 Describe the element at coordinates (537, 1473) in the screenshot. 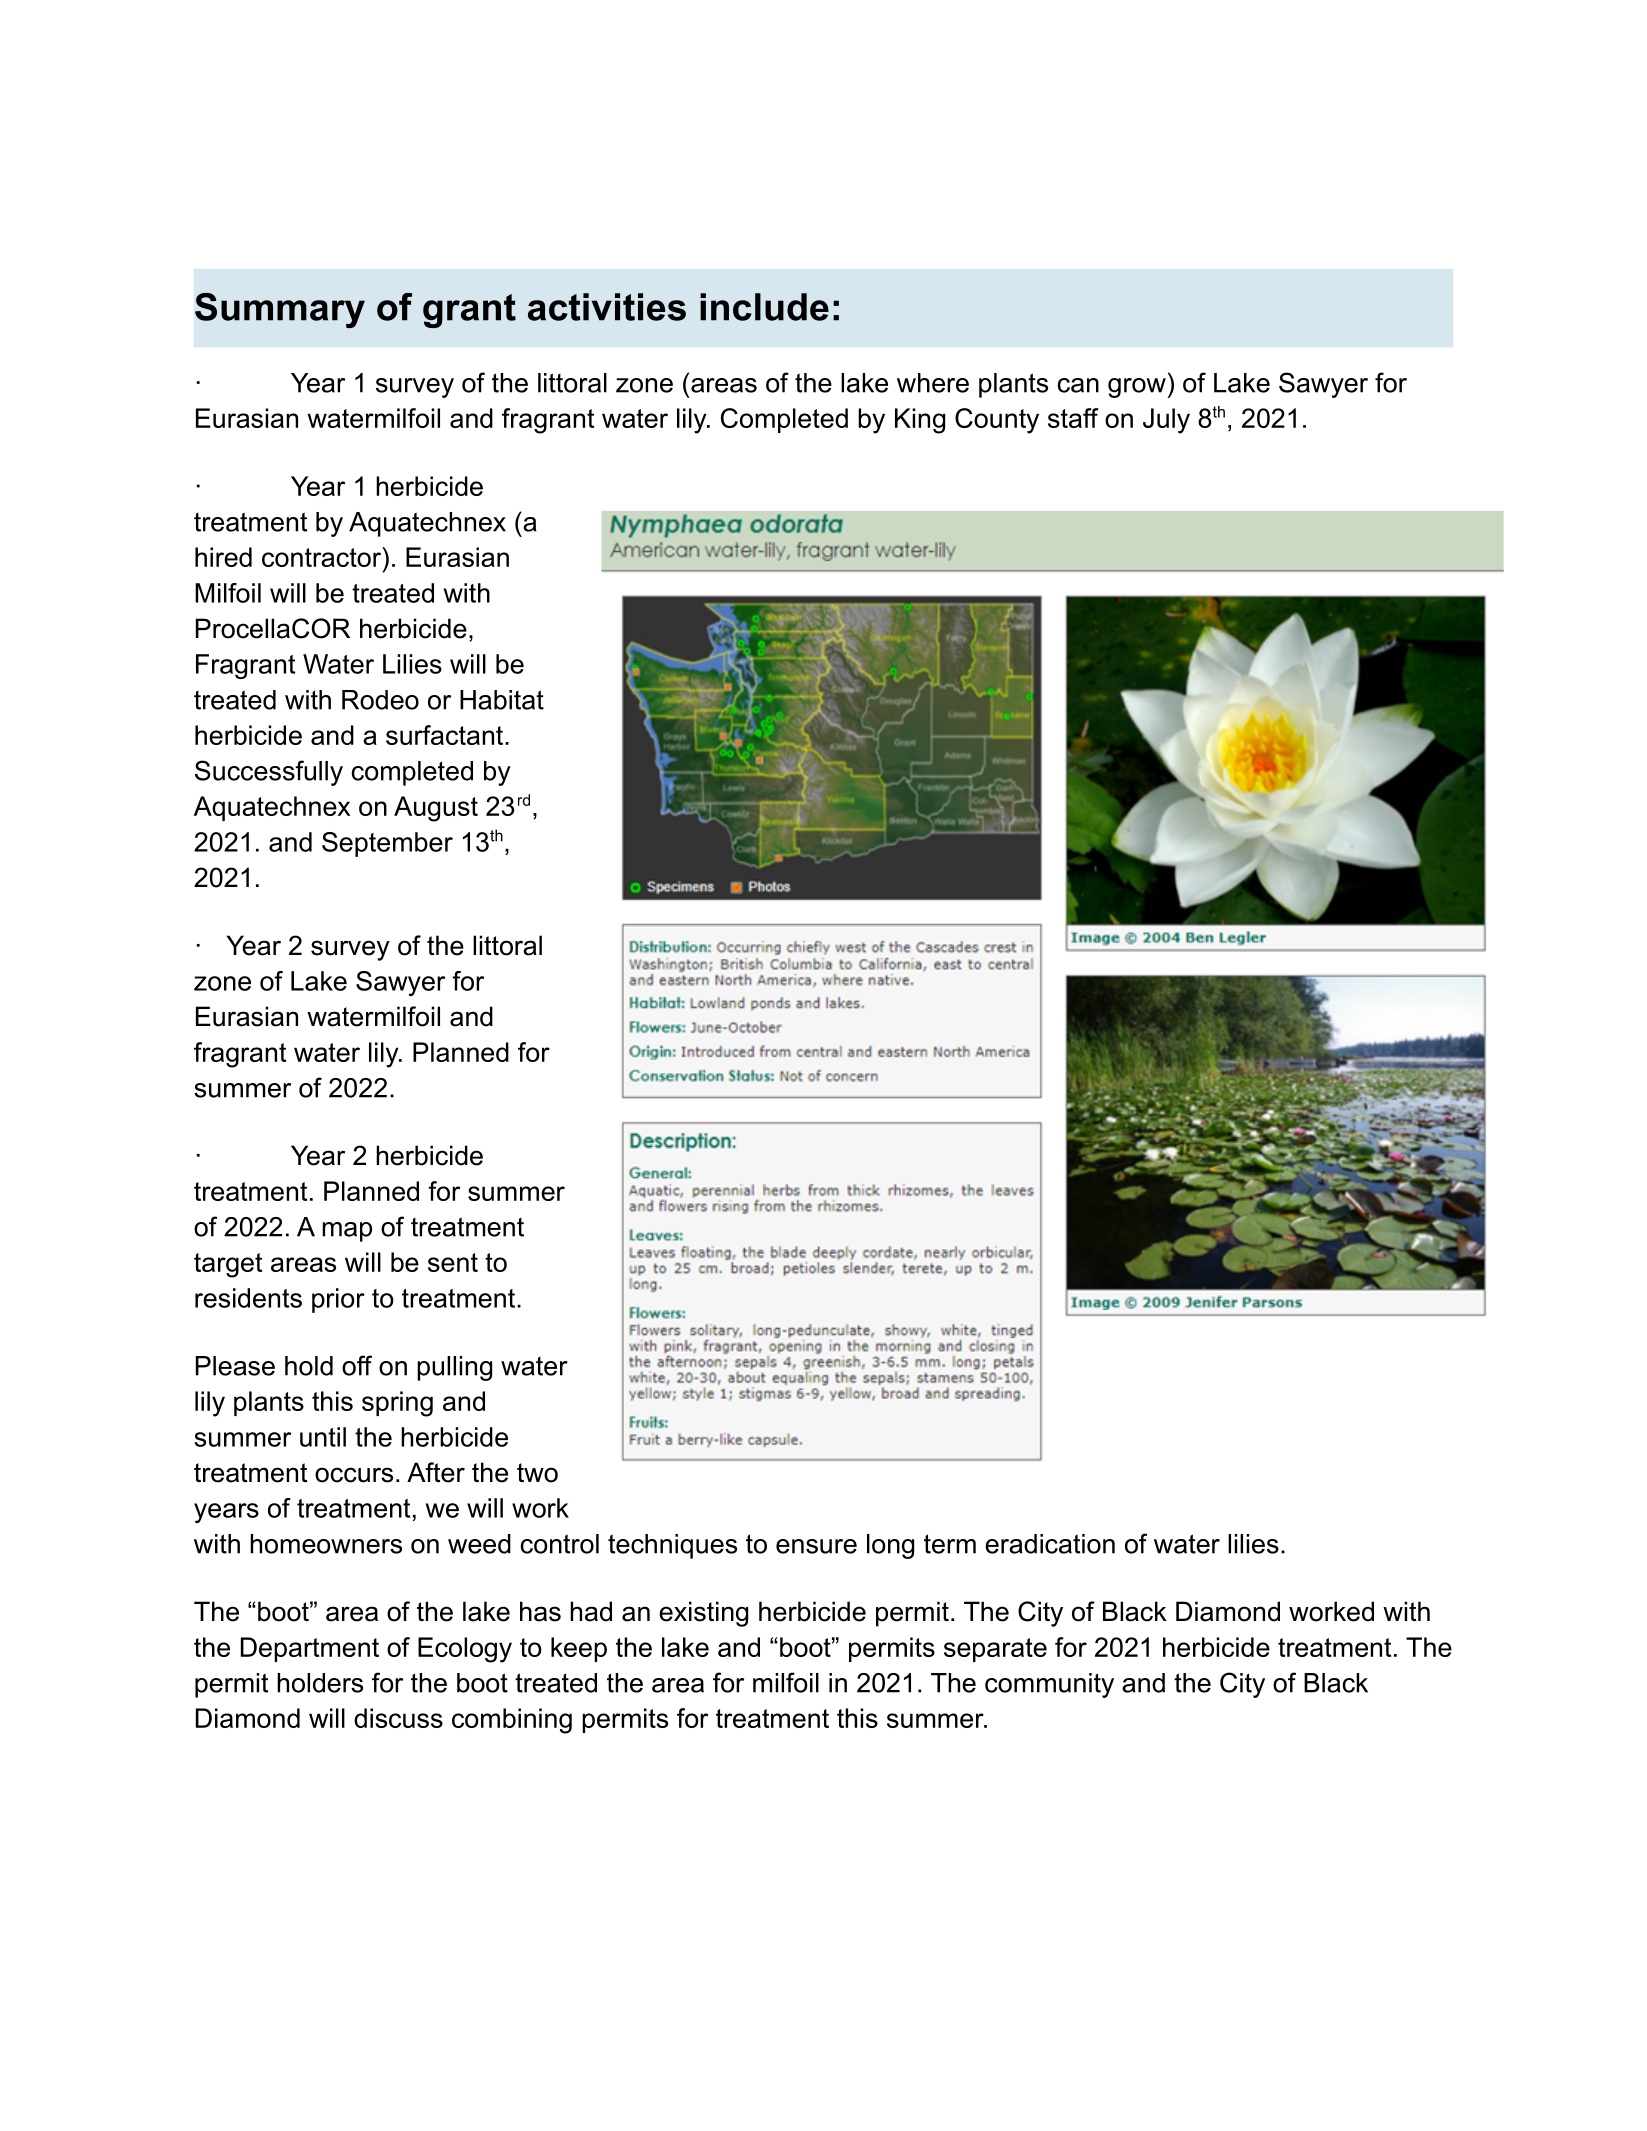

I see `two` at that location.
